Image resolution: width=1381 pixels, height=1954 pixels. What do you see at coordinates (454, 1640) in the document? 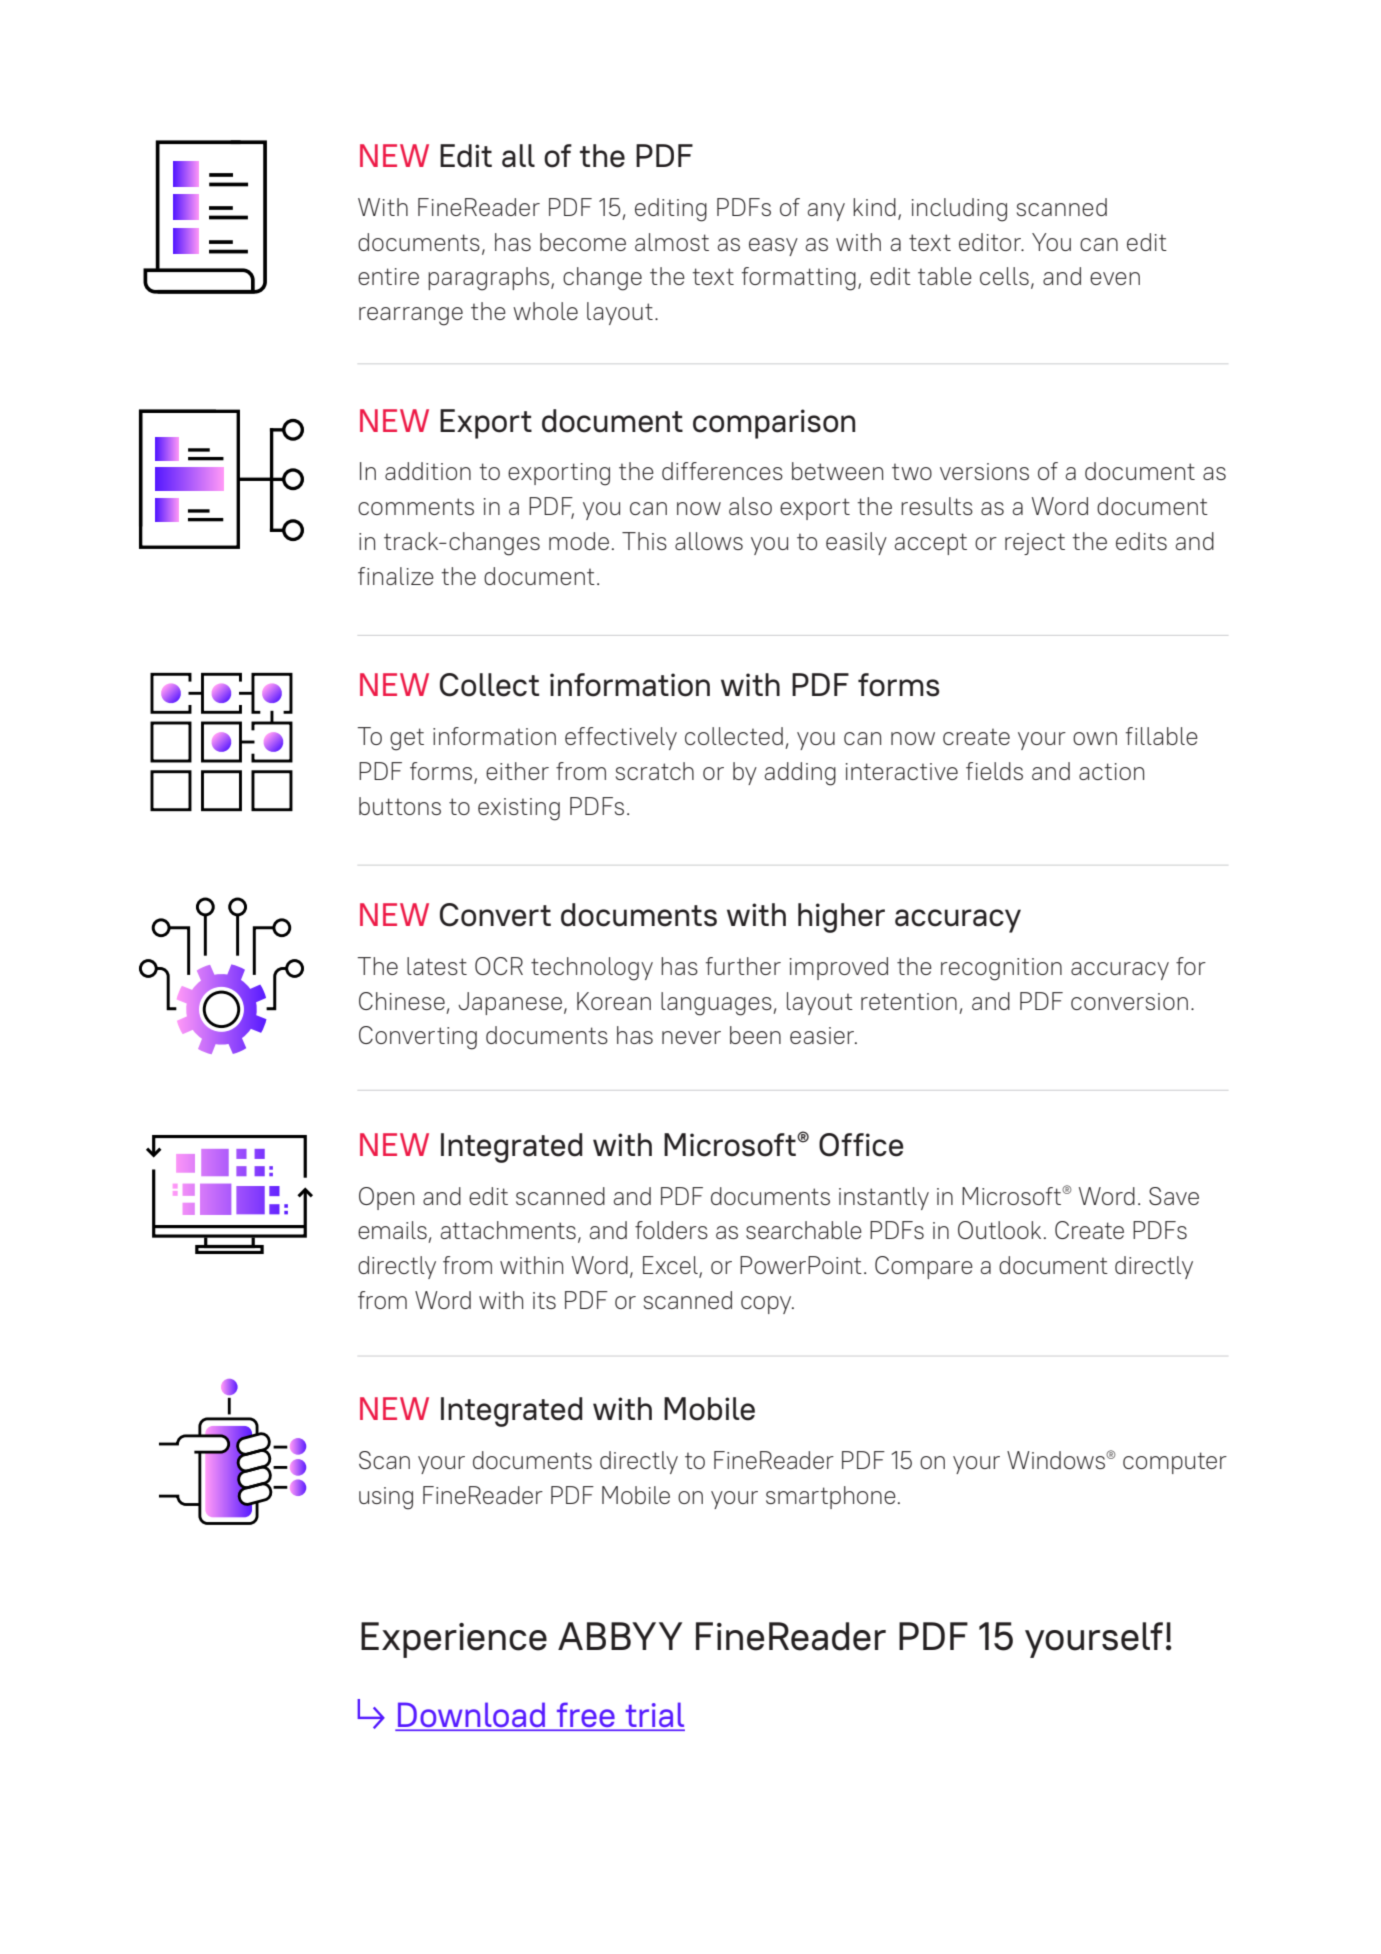
I see `Experience` at bounding box center [454, 1640].
